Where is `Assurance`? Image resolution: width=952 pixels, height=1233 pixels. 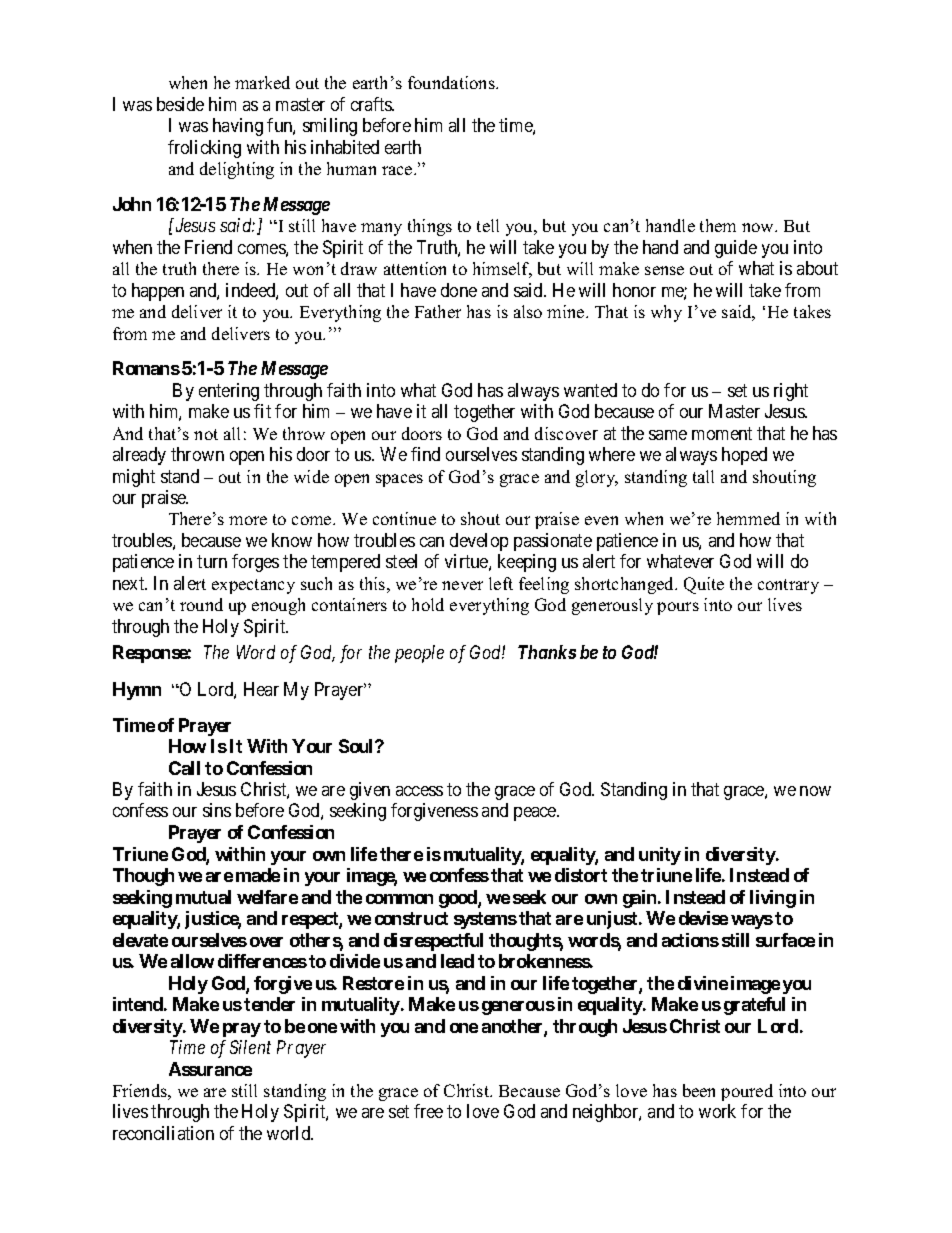 Assurance is located at coordinates (210, 1069).
